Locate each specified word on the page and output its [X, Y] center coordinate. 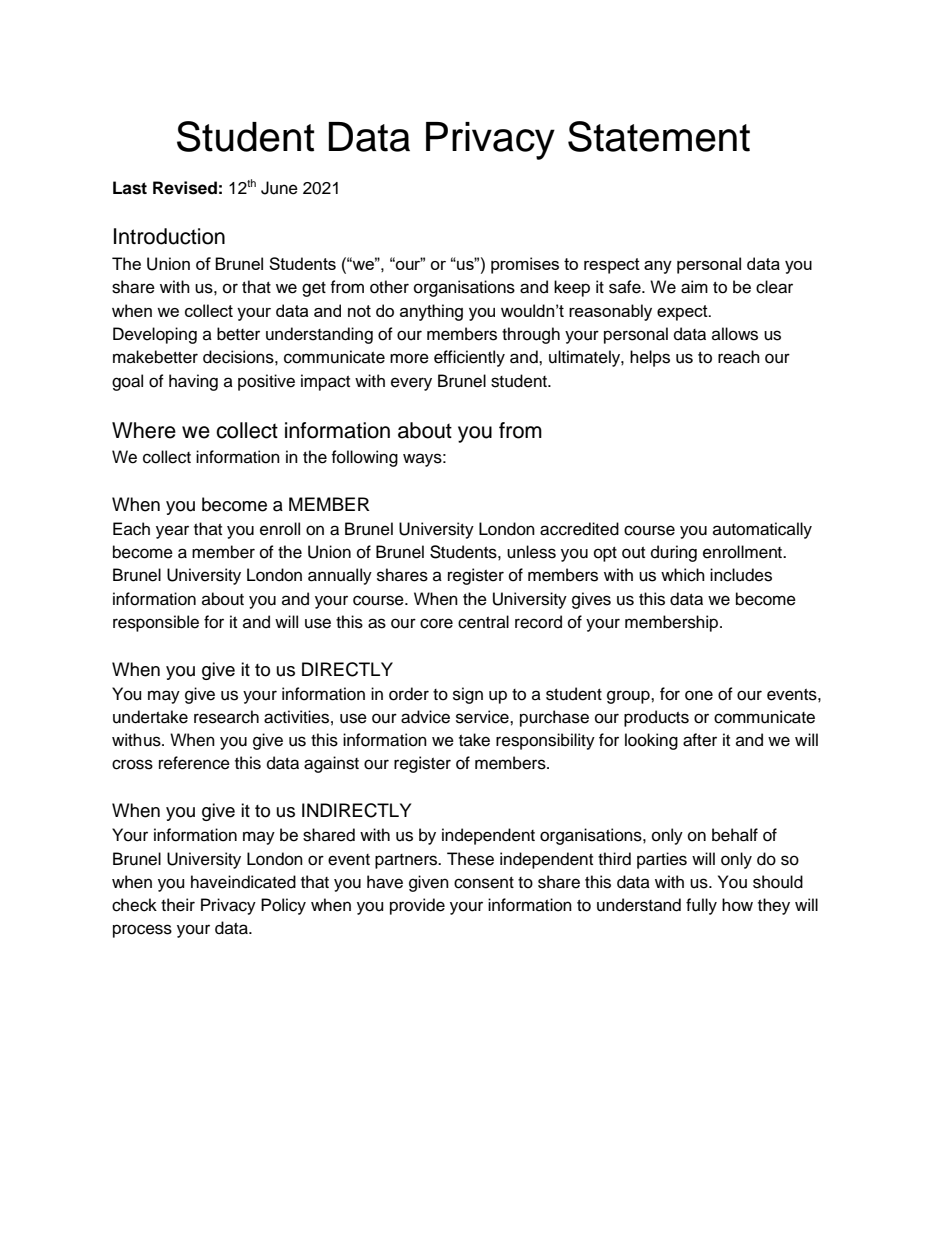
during [674, 553]
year [172, 532]
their [178, 905]
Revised [185, 188]
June [279, 188]
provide [417, 906]
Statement [659, 136]
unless [531, 552]
